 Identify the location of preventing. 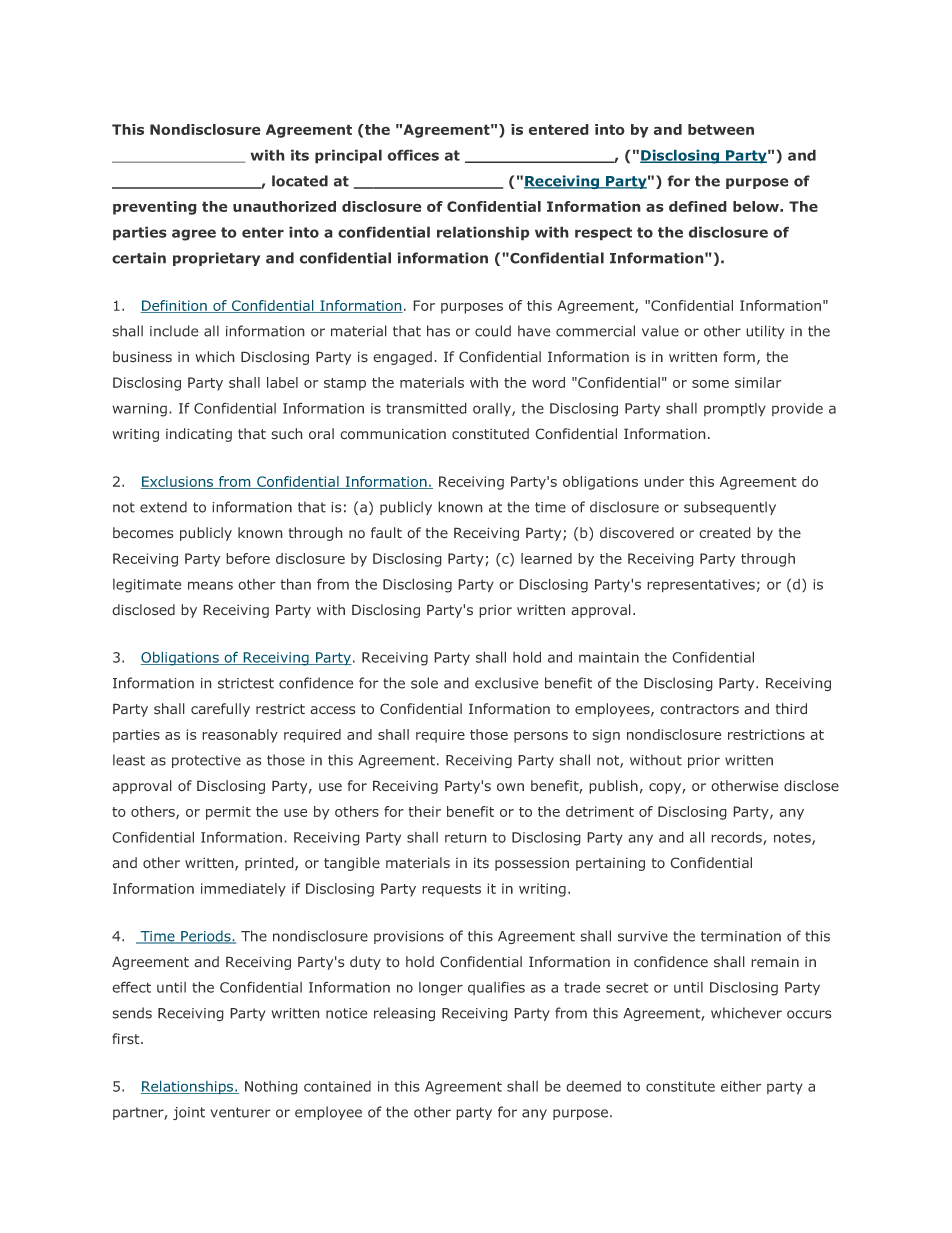
(155, 208).
